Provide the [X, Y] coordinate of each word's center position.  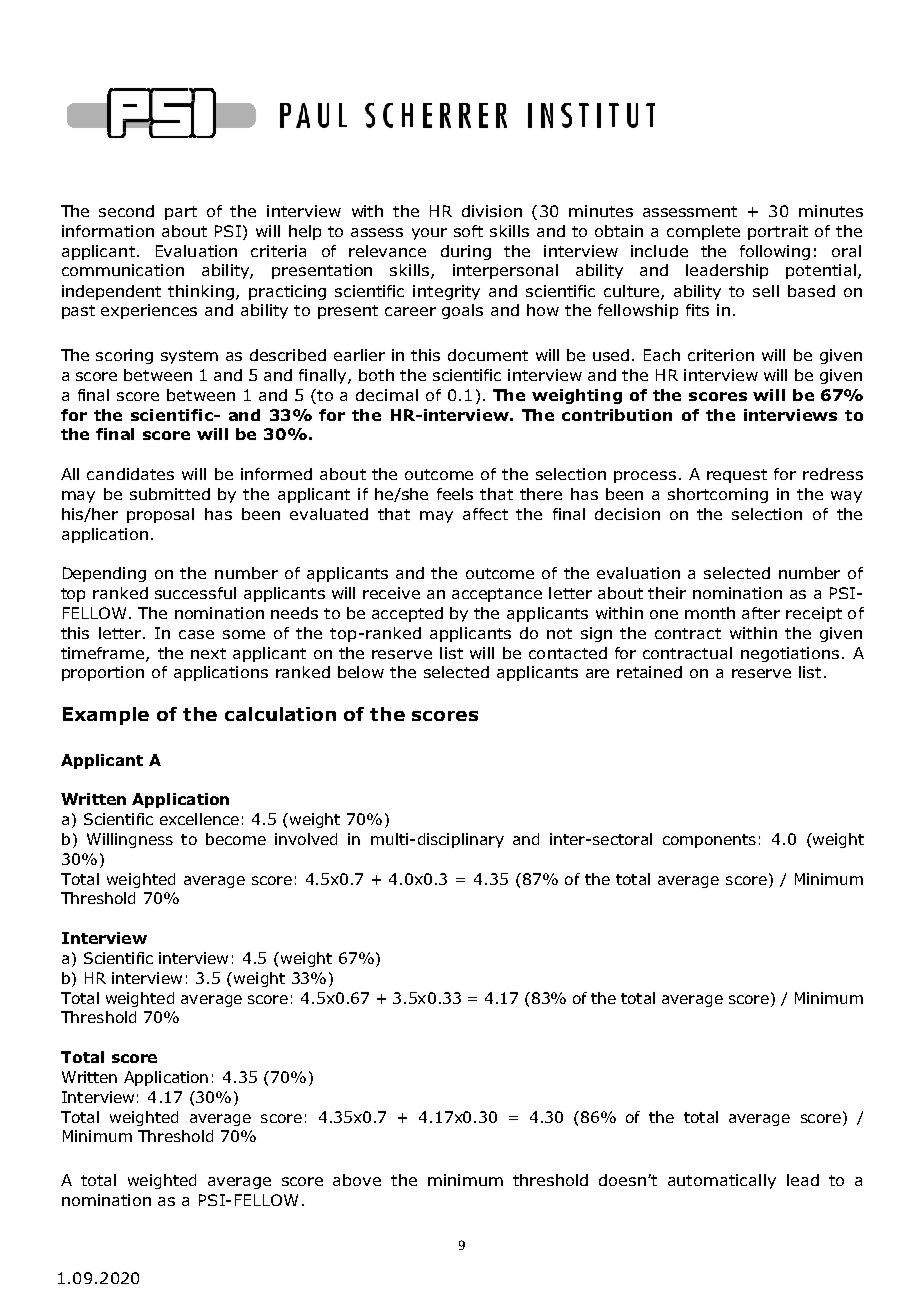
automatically [722, 1181]
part [181, 213]
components [709, 841]
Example [106, 716]
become [236, 839]
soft [468, 231]
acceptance [497, 595]
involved [306, 839]
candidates [130, 474]
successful [195, 593]
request [737, 476]
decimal [387, 395]
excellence [199, 819]
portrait [778, 232]
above [357, 1180]
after [761, 613]
